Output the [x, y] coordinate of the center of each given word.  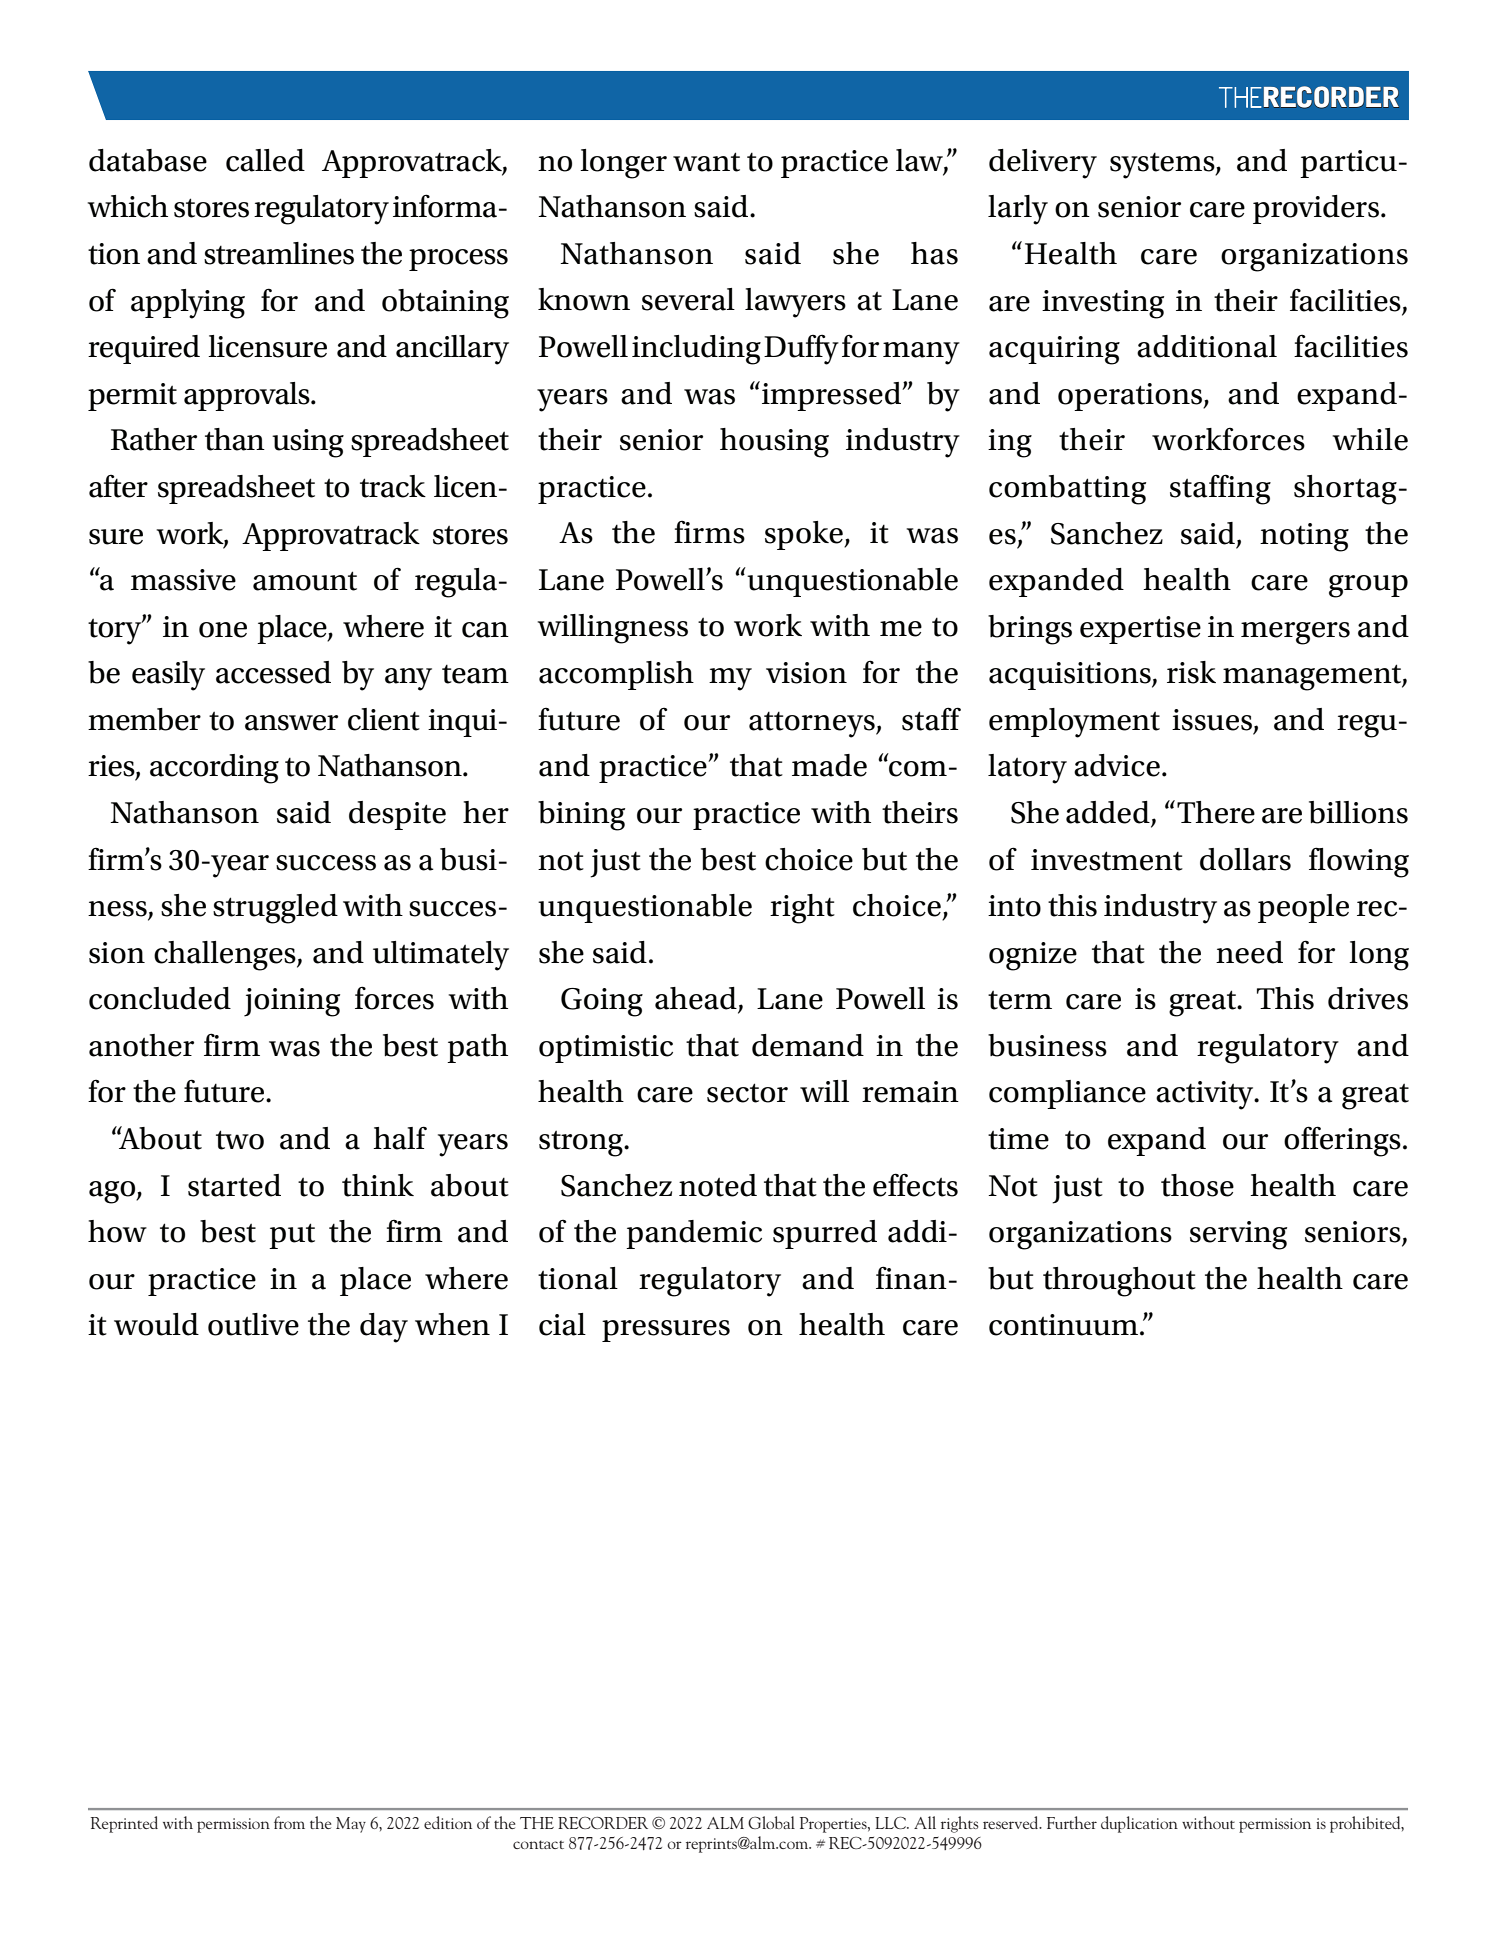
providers [1317, 209]
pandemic [694, 1234]
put [292, 1236]
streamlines [279, 253]
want [706, 162]
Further [1072, 1822]
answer [291, 723]
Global [771, 1822]
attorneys [813, 725]
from [289, 1822]
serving [1238, 1235]
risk [1191, 672]
